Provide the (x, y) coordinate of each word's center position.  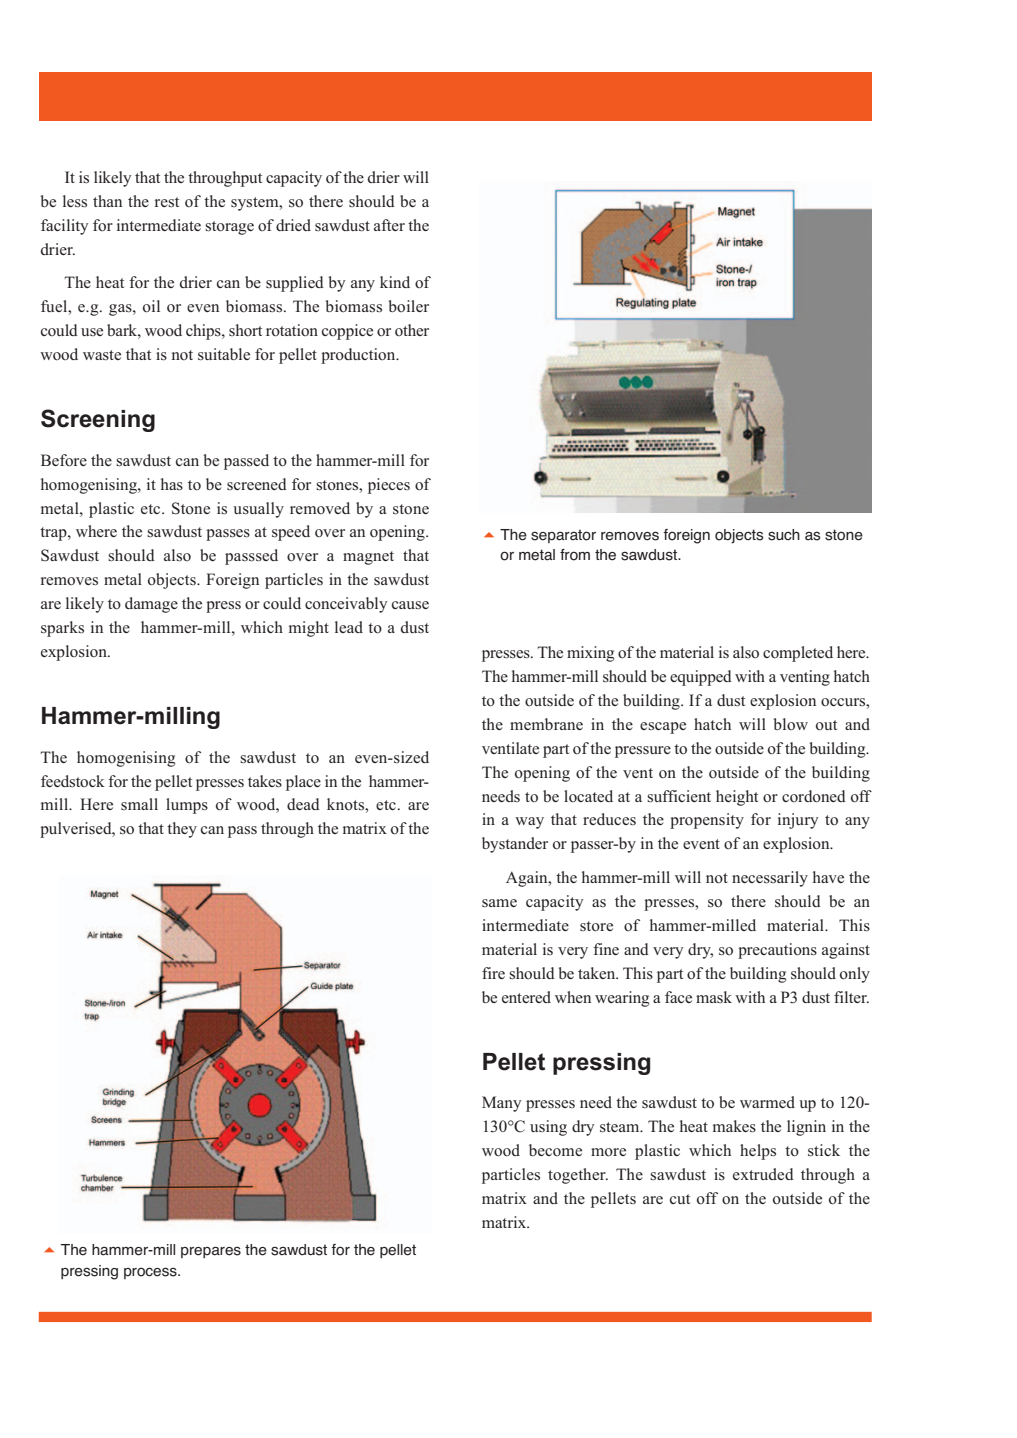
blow (790, 724)
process (151, 1273)
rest (167, 202)
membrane (546, 724)
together (578, 1176)
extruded (763, 1174)
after (389, 225)
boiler (408, 306)
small (139, 804)
